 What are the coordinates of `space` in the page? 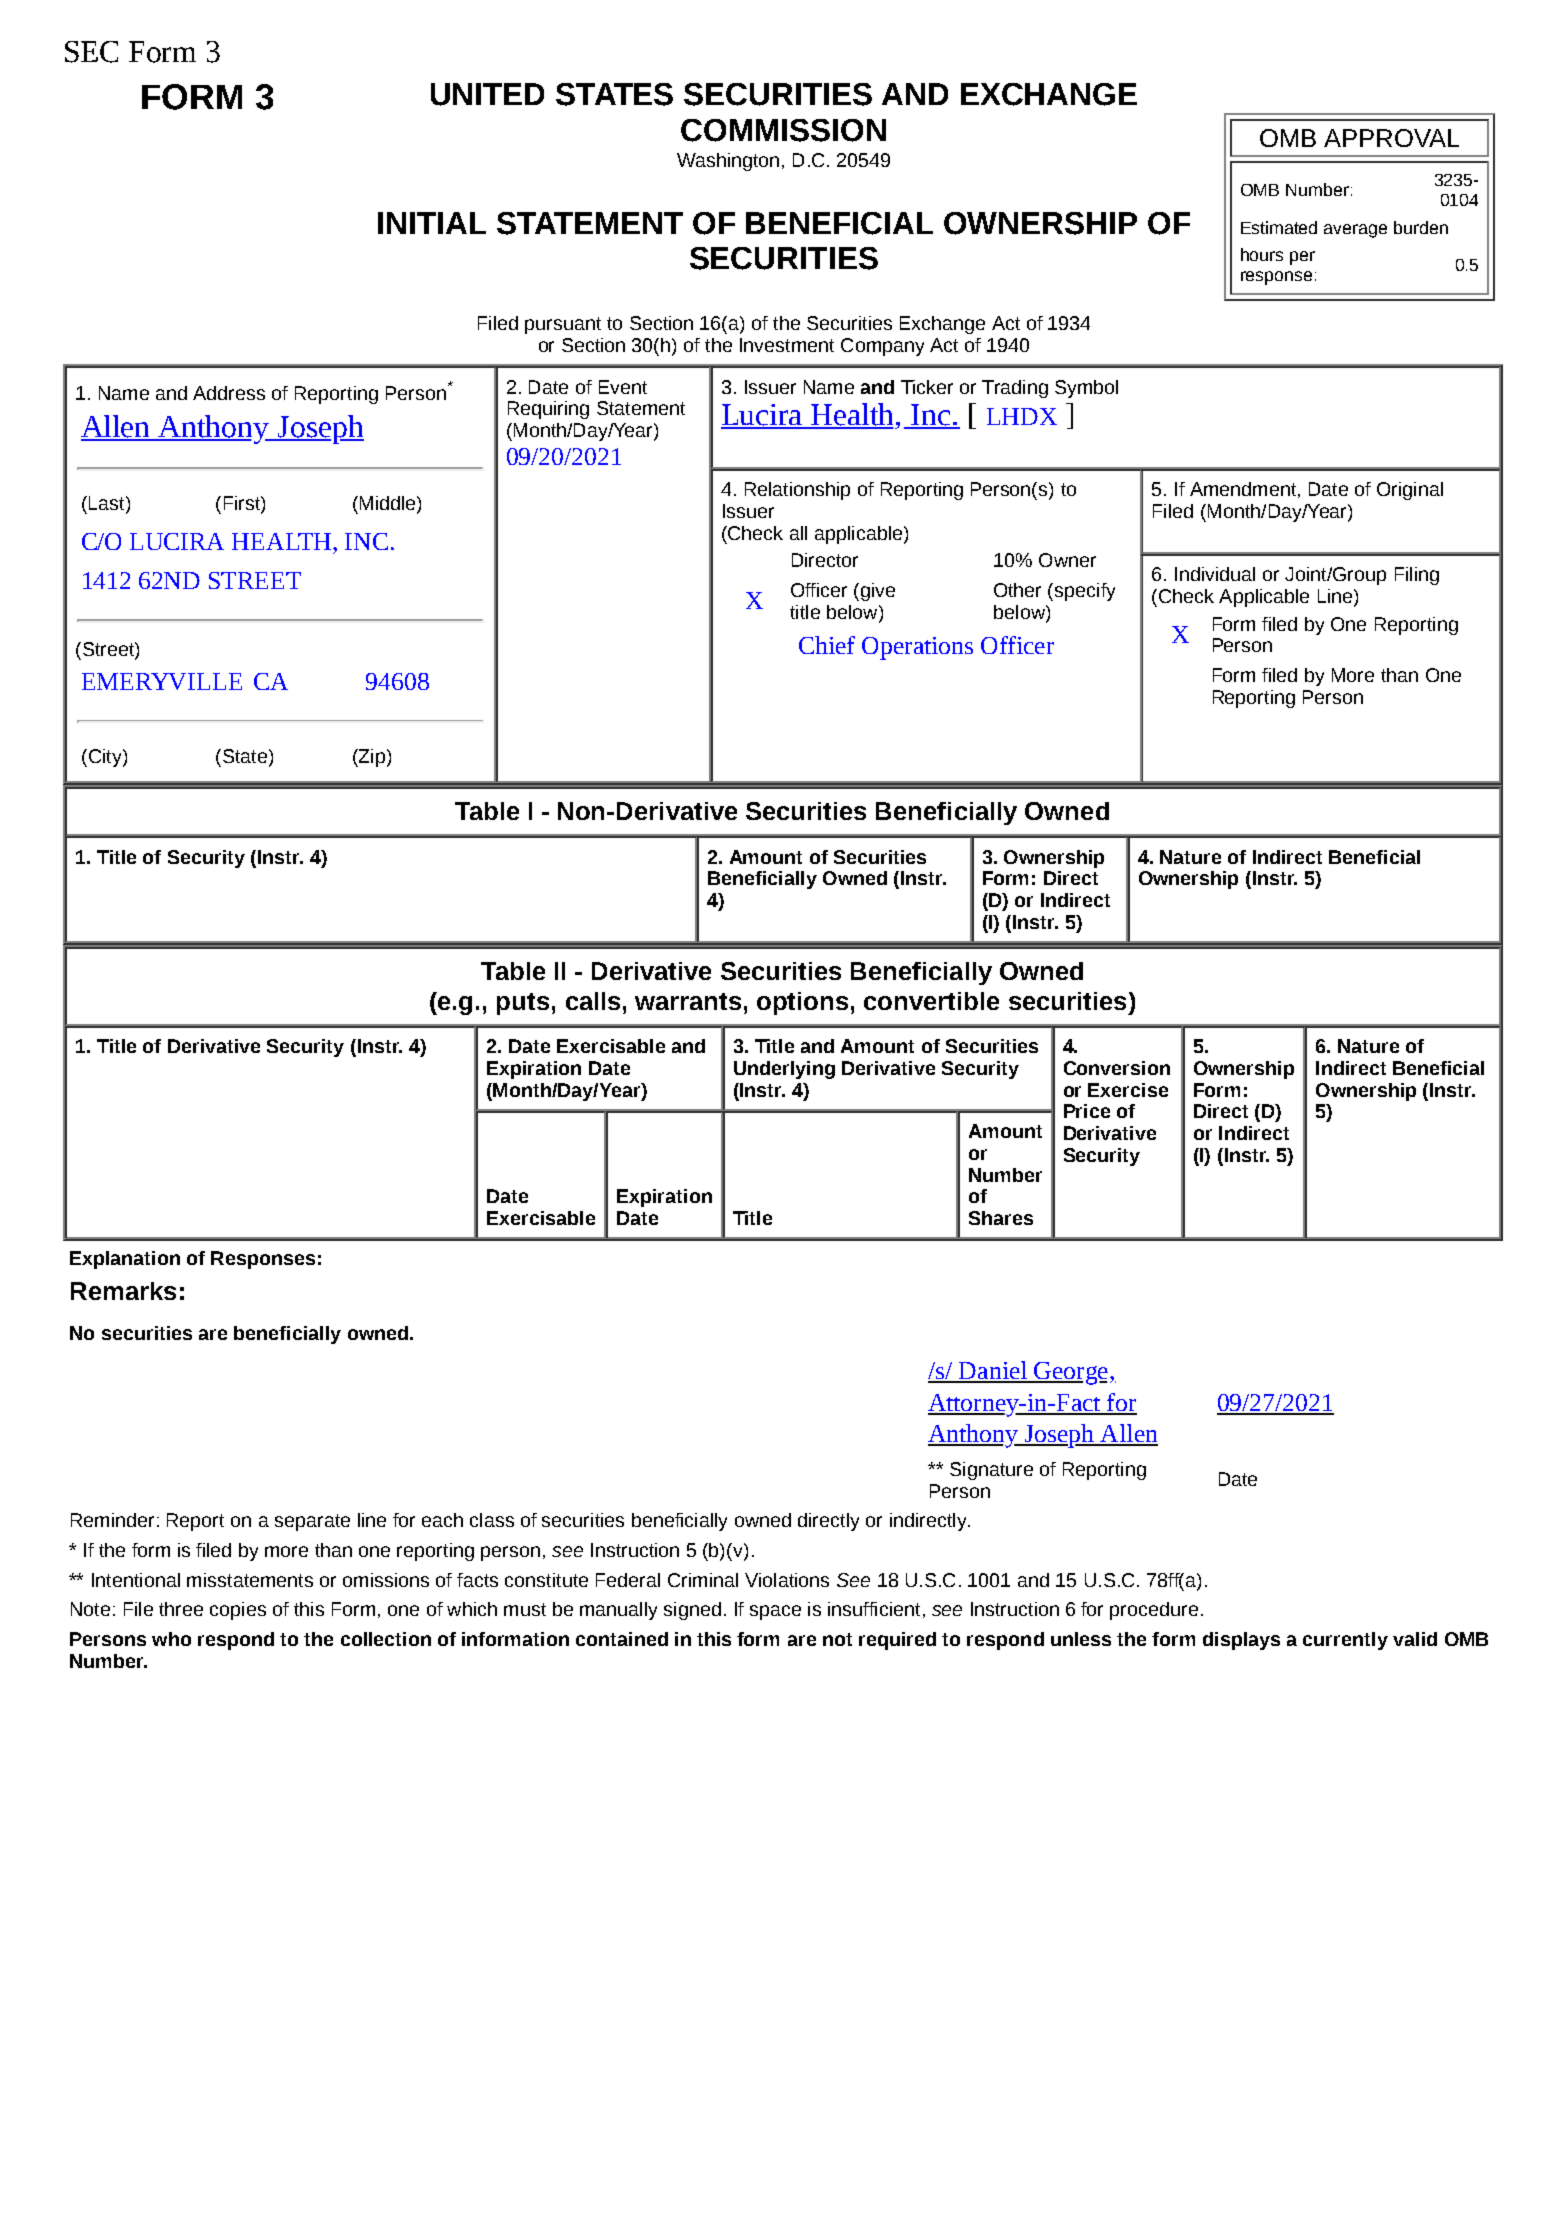 It's located at (775, 1612).
